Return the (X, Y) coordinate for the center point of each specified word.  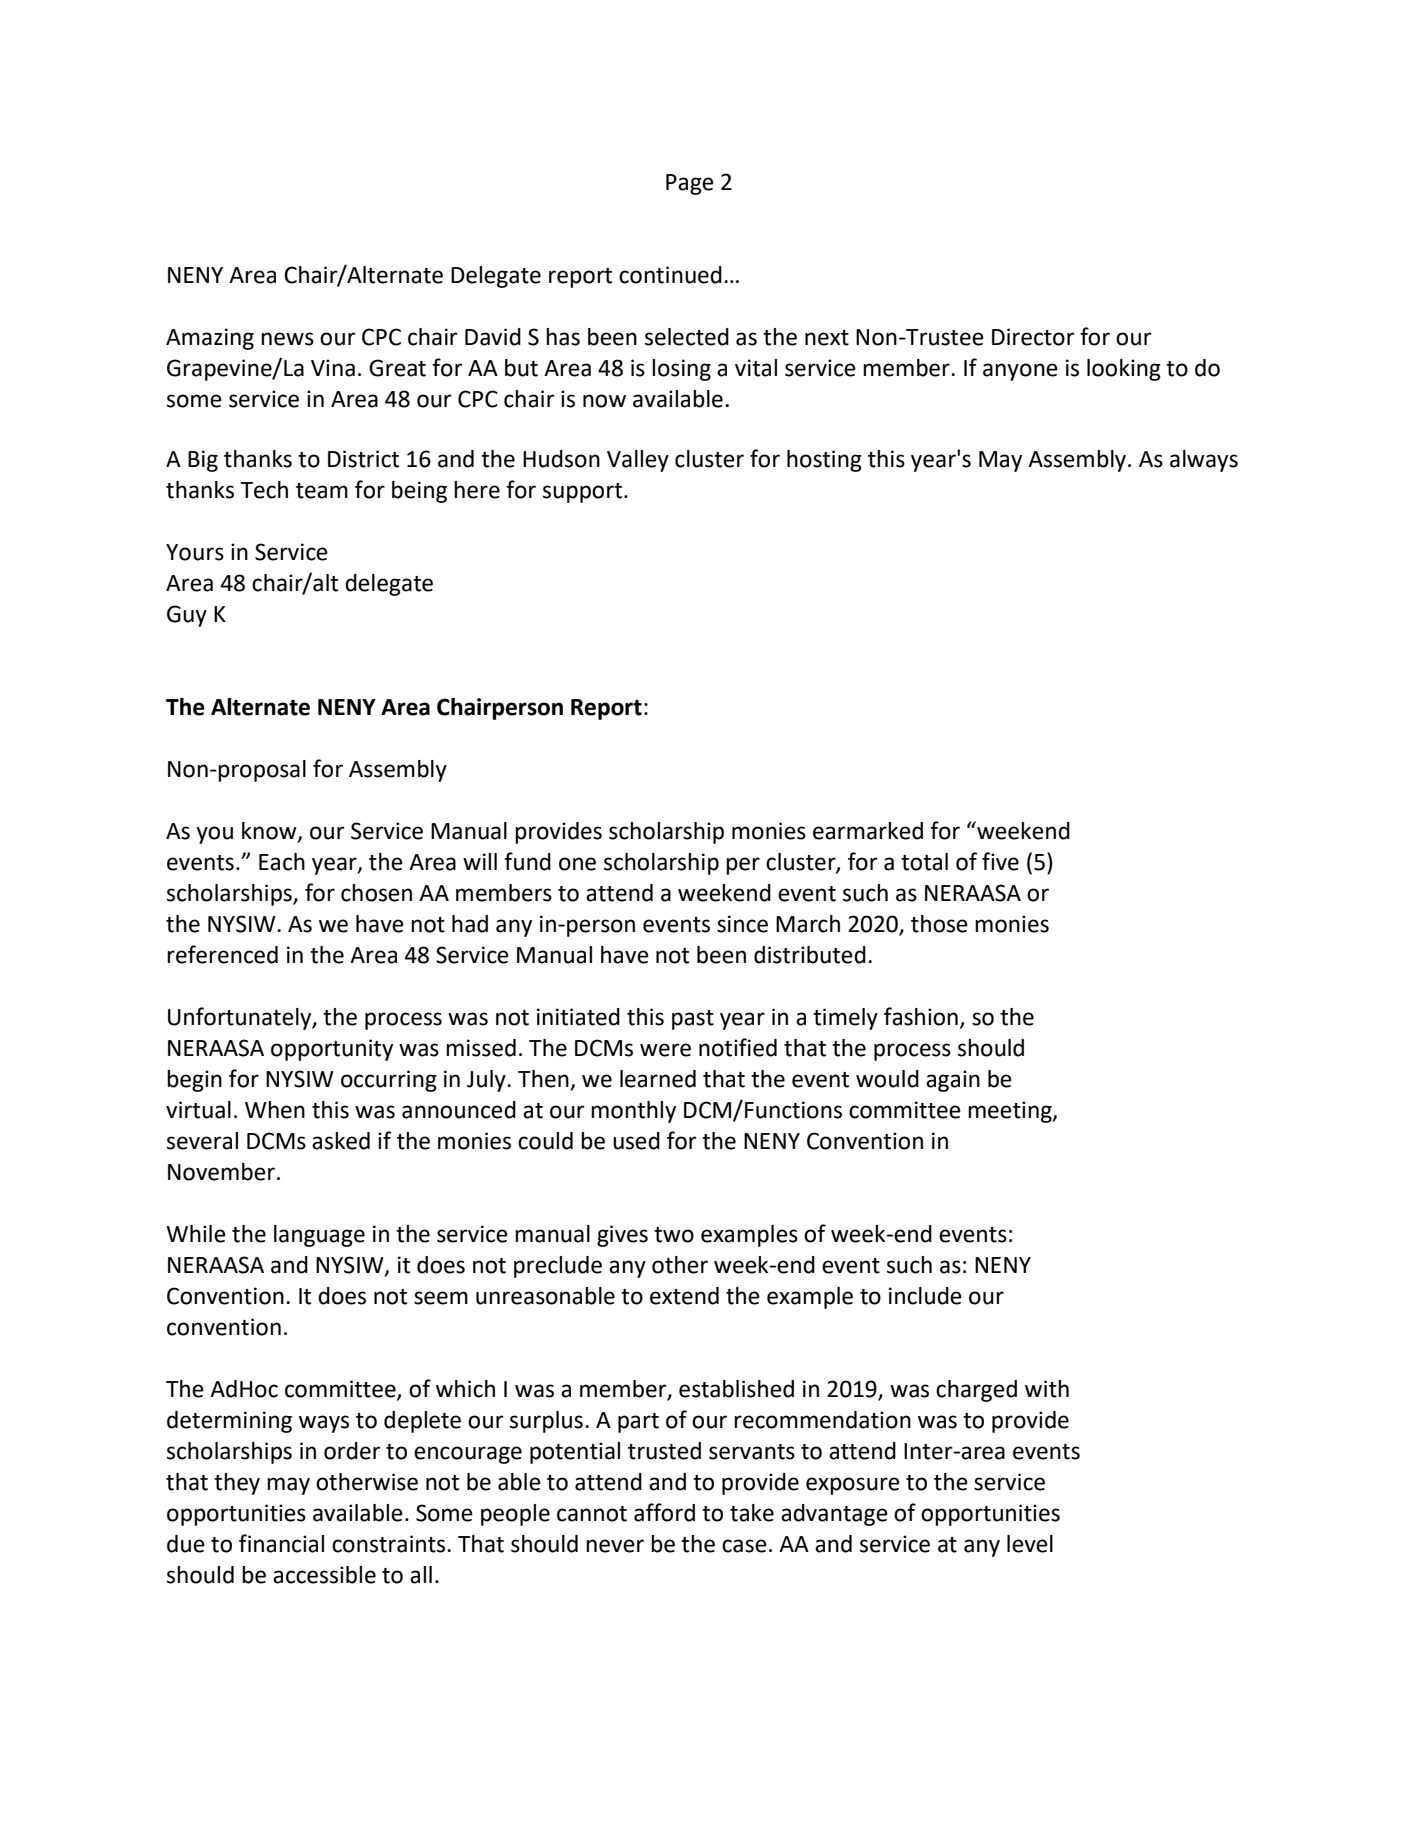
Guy (187, 616)
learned (658, 1079)
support (584, 493)
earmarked (868, 831)
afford (664, 1512)
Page (690, 184)
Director (1033, 337)
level (1030, 1544)
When (275, 1110)
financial (281, 1543)
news (287, 339)
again (953, 1081)
